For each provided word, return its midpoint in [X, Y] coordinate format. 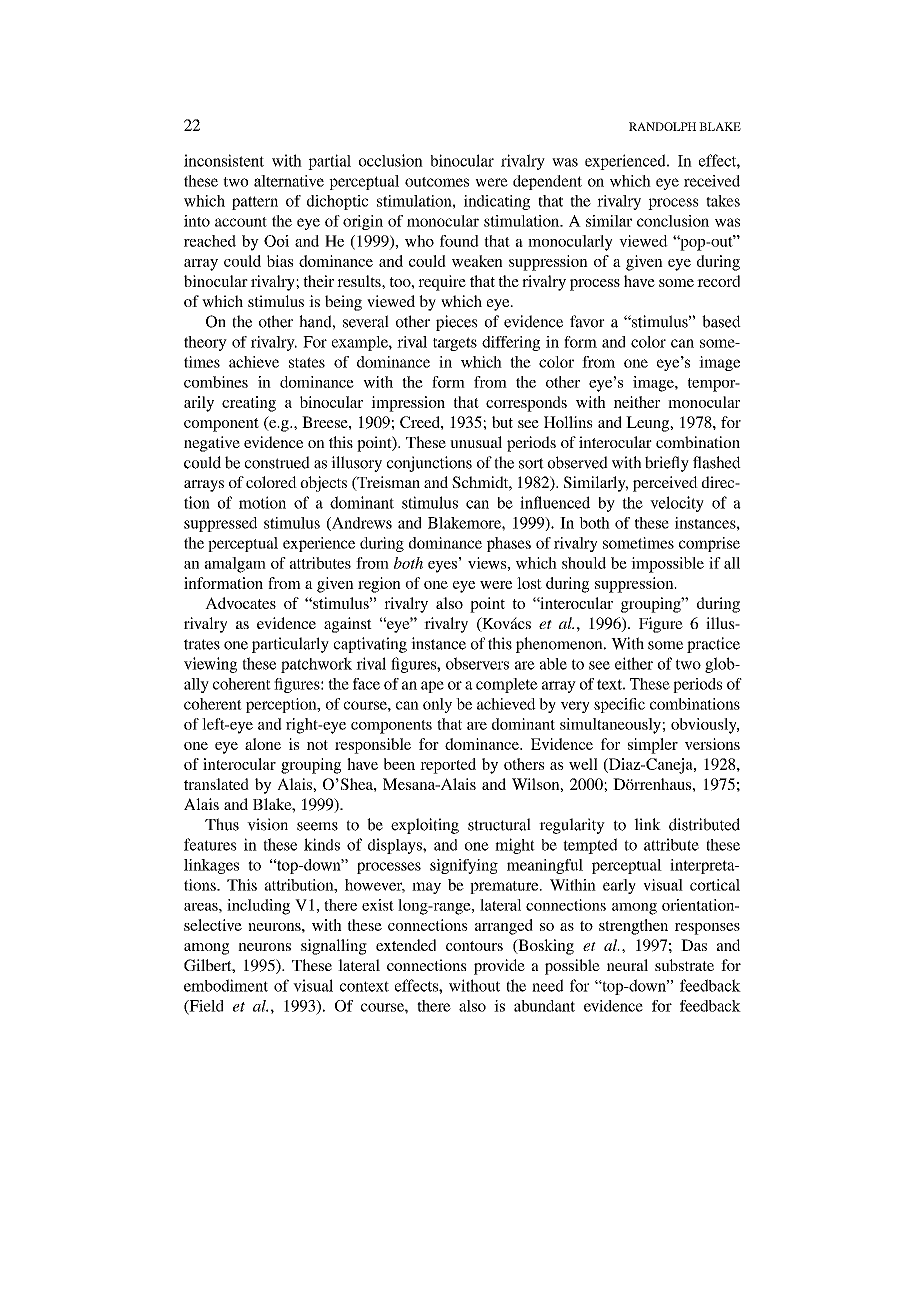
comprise [709, 544]
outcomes [437, 182]
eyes [442, 567]
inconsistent [224, 160]
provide [499, 967]
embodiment [226, 985]
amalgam [235, 565]
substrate [684, 965]
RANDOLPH [662, 126]
